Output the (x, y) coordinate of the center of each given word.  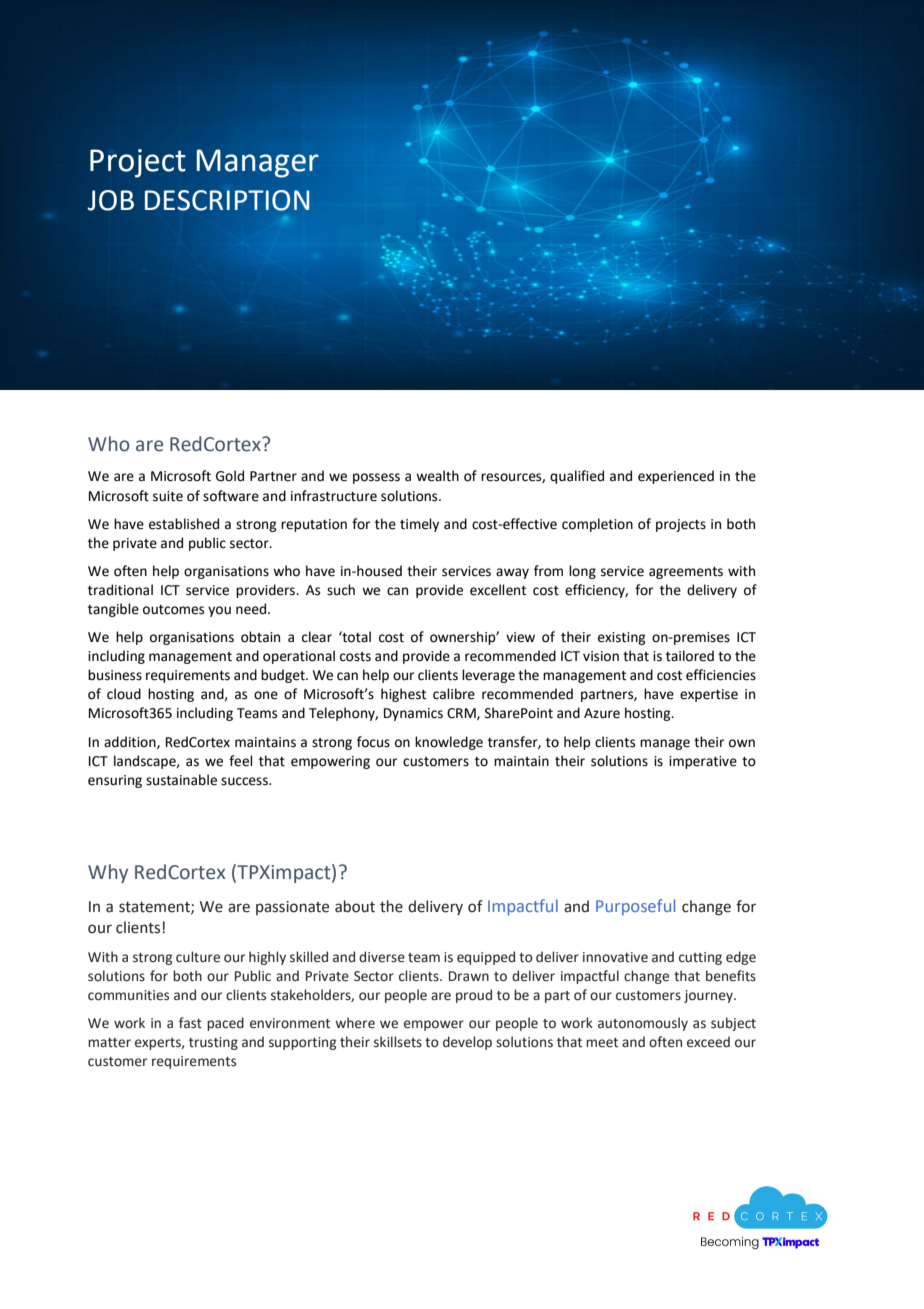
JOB (110, 200)
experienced (676, 477)
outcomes (173, 610)
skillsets (398, 1042)
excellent (498, 590)
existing (622, 638)
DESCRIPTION (227, 200)
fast (190, 1023)
